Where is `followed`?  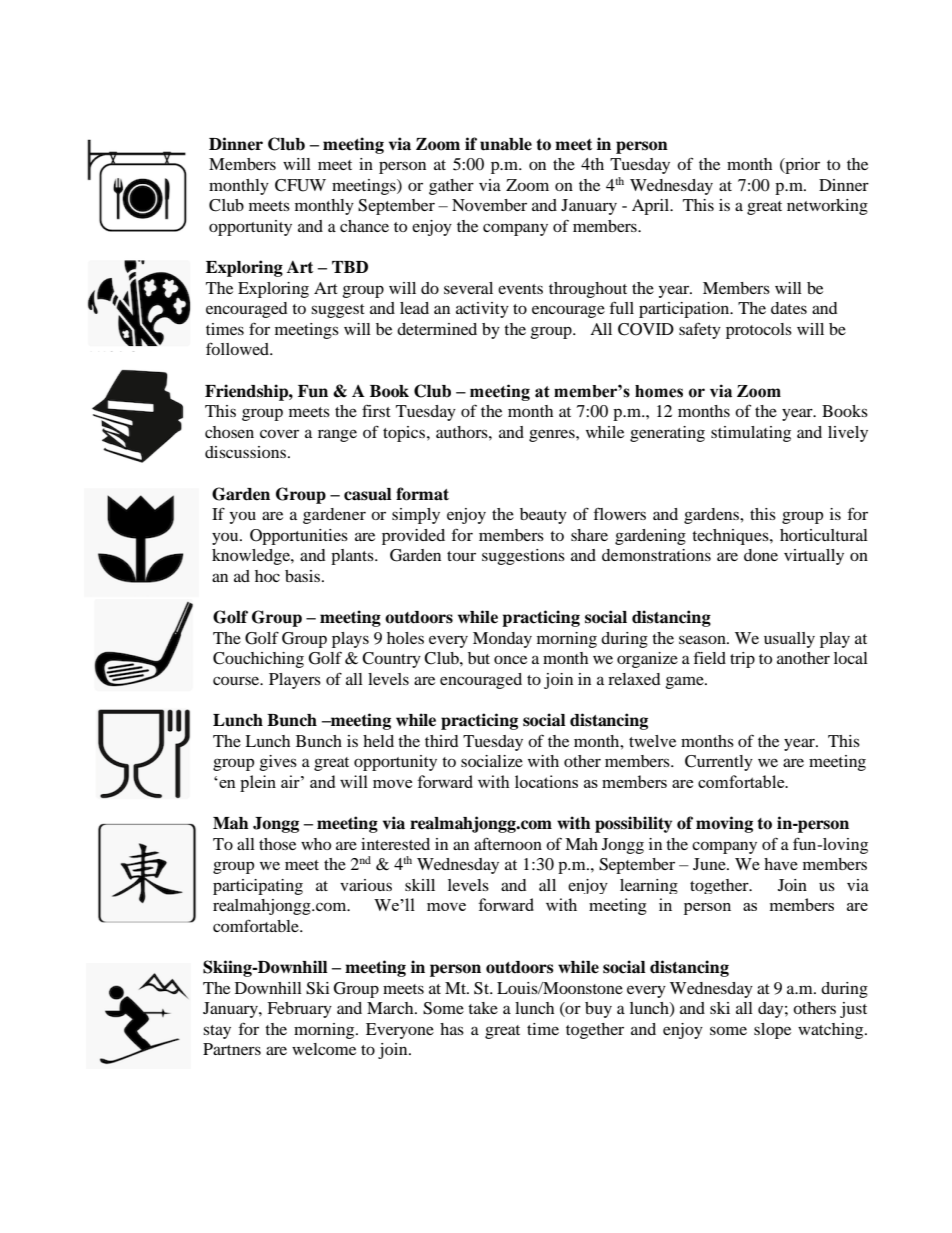 followed is located at coordinates (238, 348).
